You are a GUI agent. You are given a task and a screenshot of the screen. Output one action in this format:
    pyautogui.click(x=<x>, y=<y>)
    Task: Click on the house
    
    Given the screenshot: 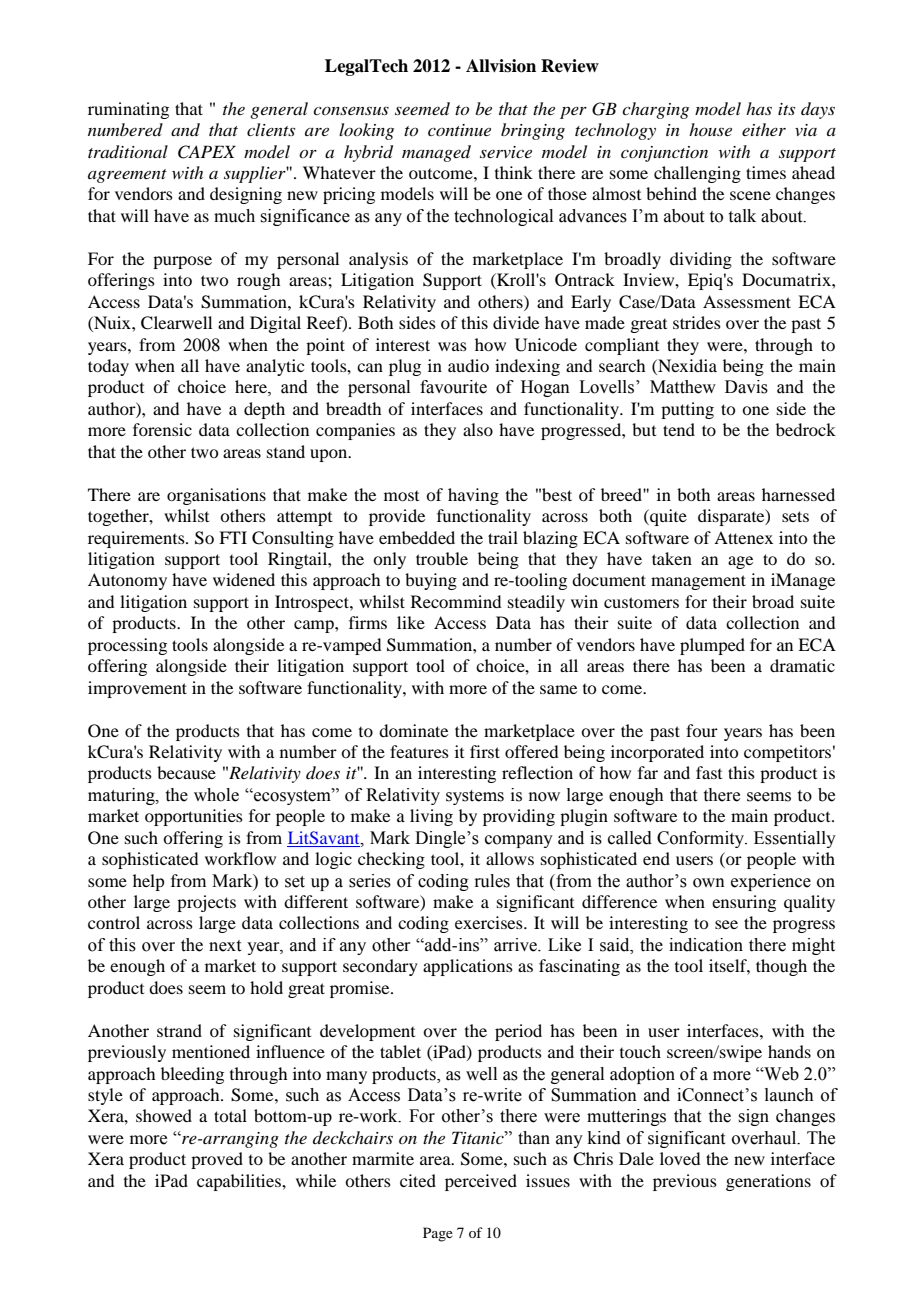 What is the action you would take?
    pyautogui.click(x=710, y=129)
